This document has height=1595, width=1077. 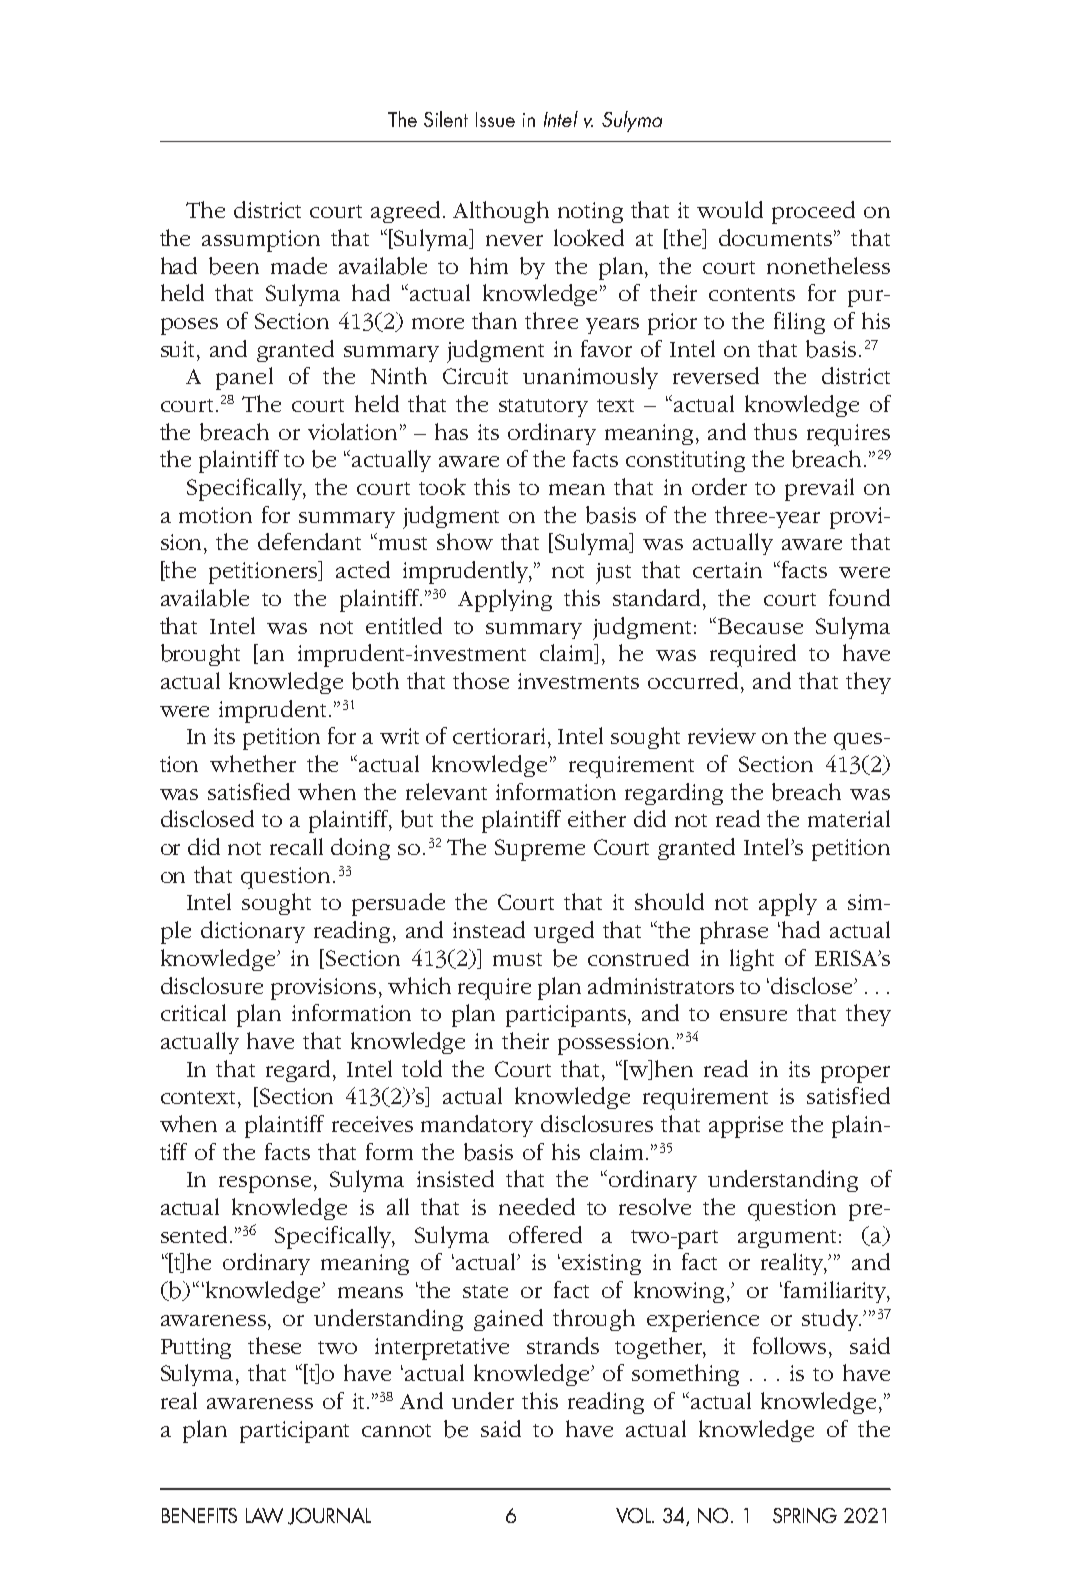 I want to click on defendant, so click(x=309, y=541).
